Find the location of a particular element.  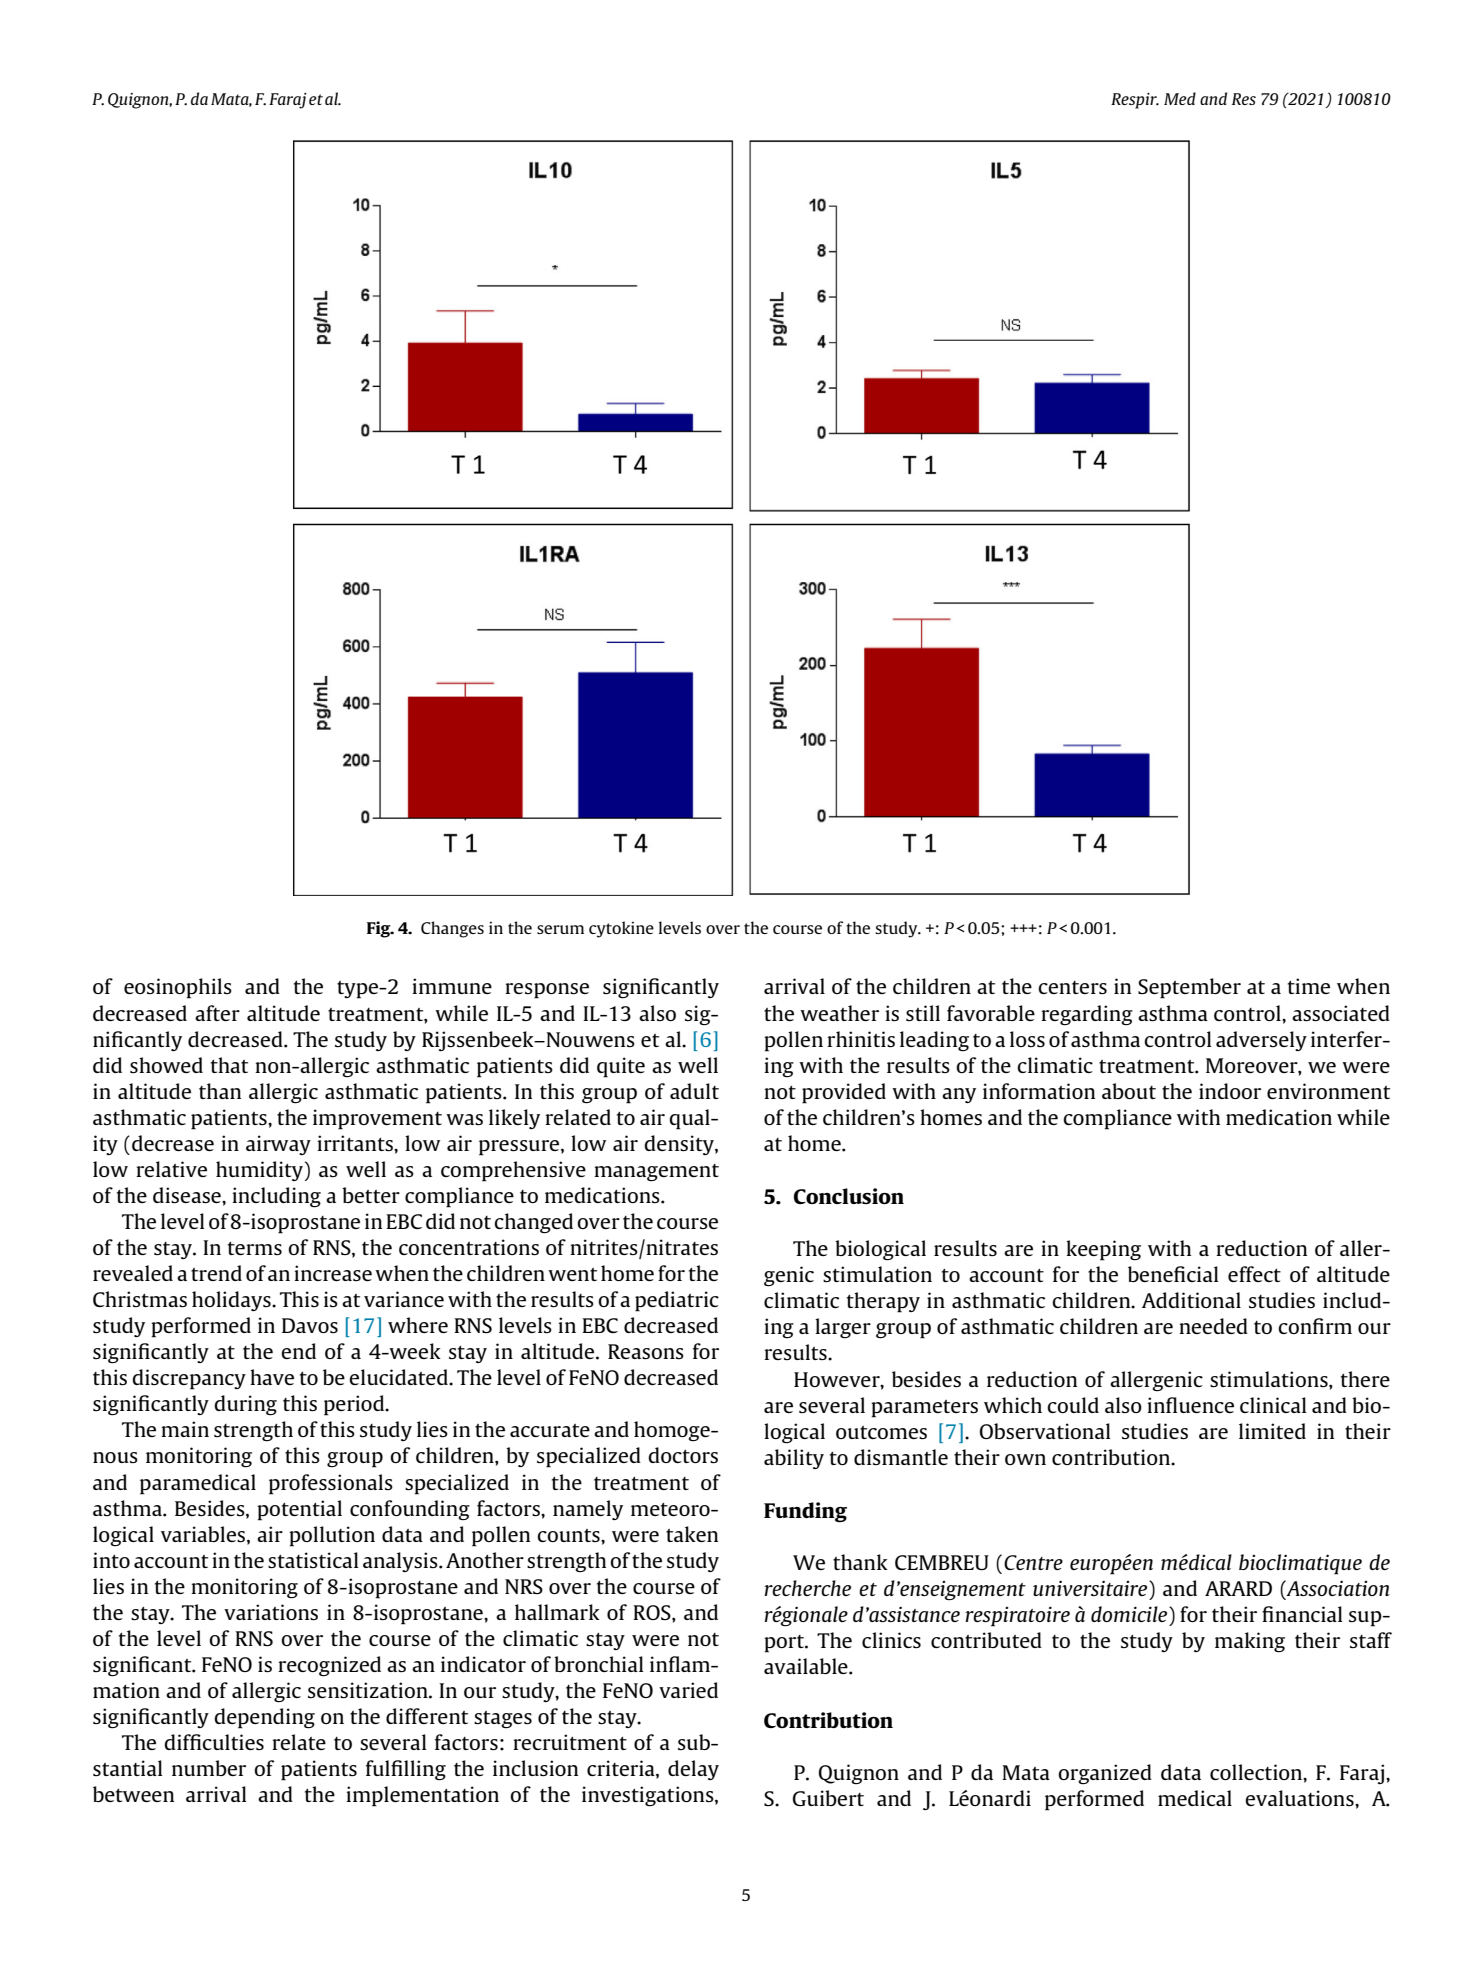

keeping is located at coordinates (1103, 1250).
